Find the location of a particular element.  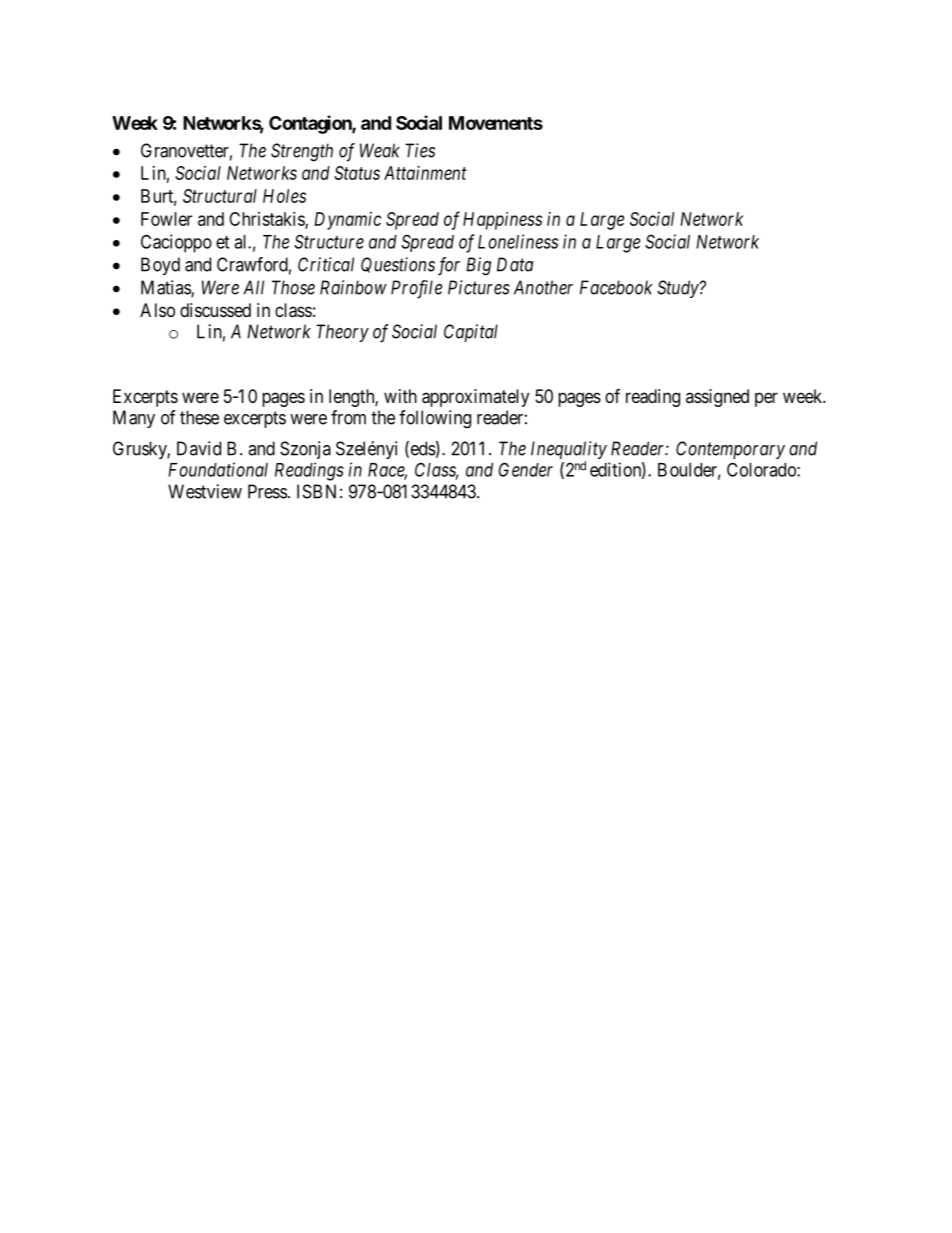

Capital is located at coordinates (471, 333).
